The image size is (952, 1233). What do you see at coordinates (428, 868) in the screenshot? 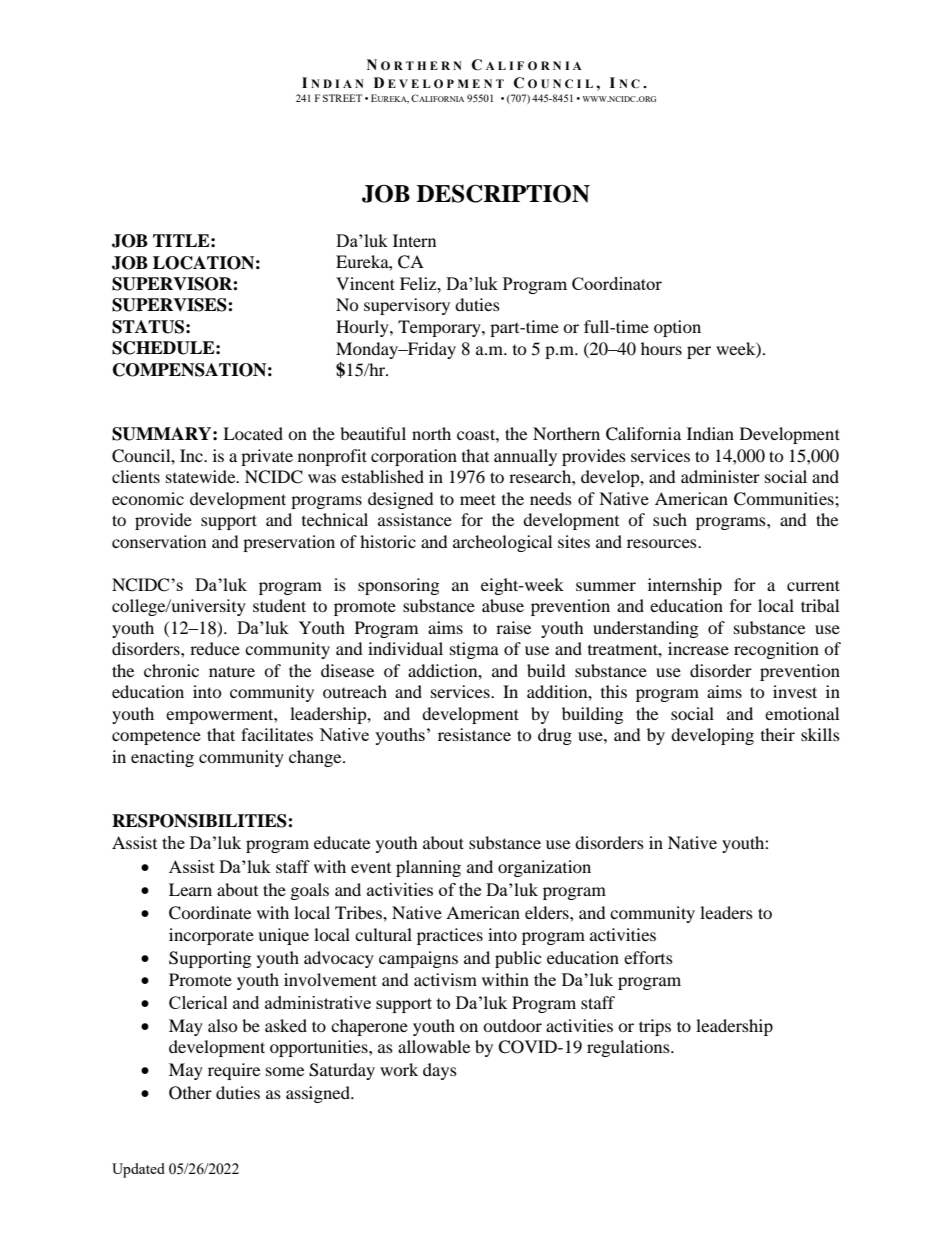
I see `planning` at bounding box center [428, 868].
